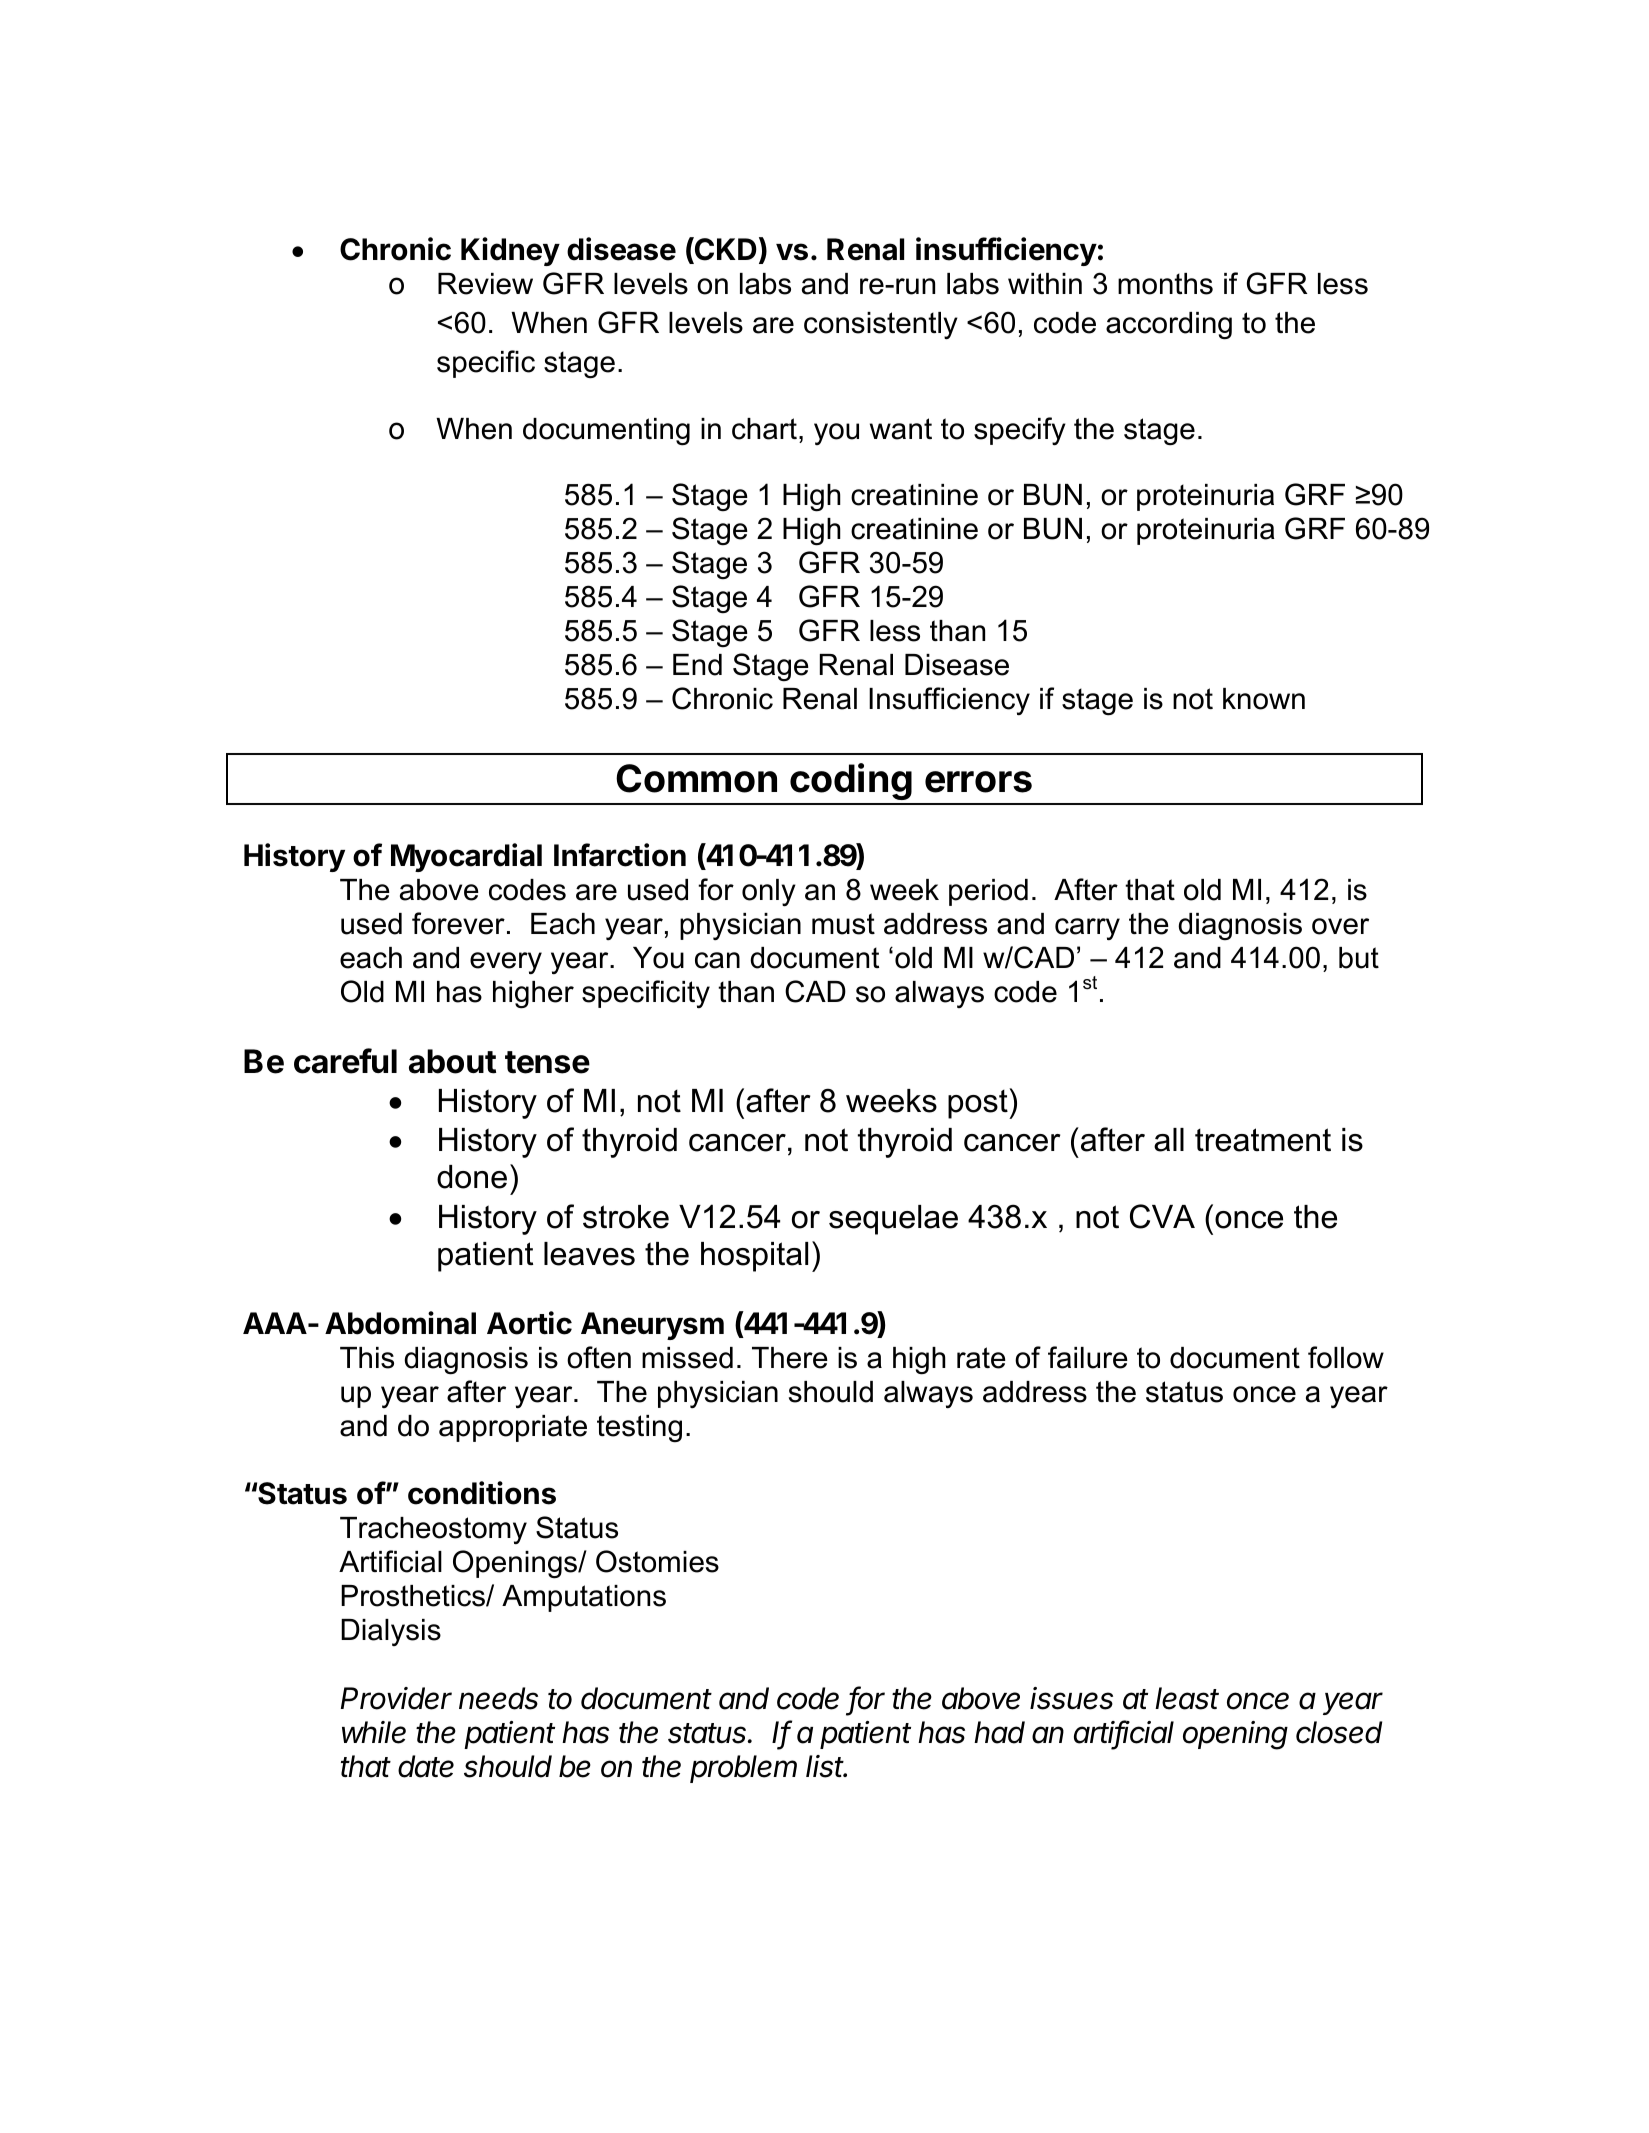 Image resolution: width=1649 pixels, height=2133 pixels. I want to click on must, so click(843, 924).
